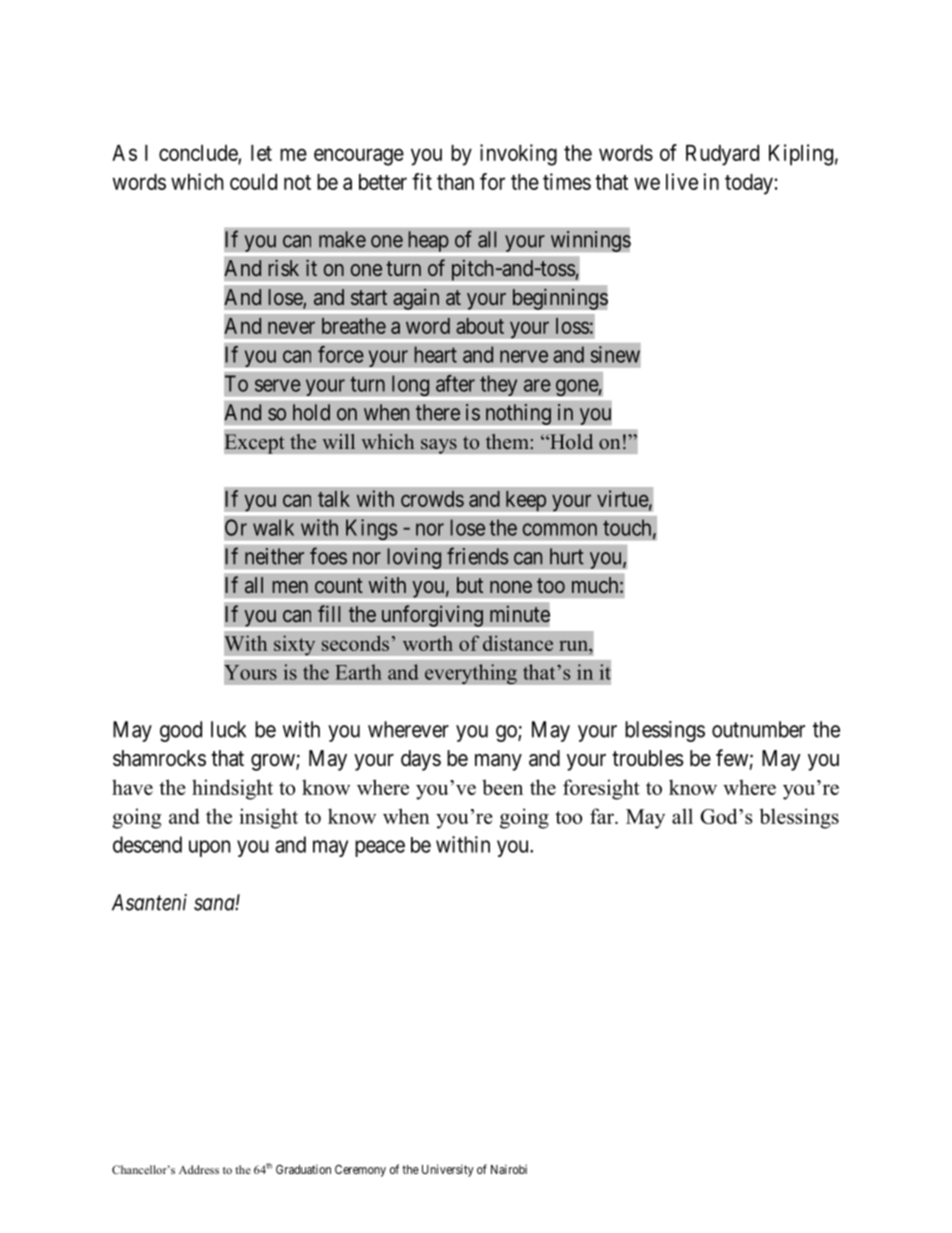 This screenshot has height=1233, width=952. Describe the element at coordinates (210, 848) in the screenshot. I see `upon` at that location.
